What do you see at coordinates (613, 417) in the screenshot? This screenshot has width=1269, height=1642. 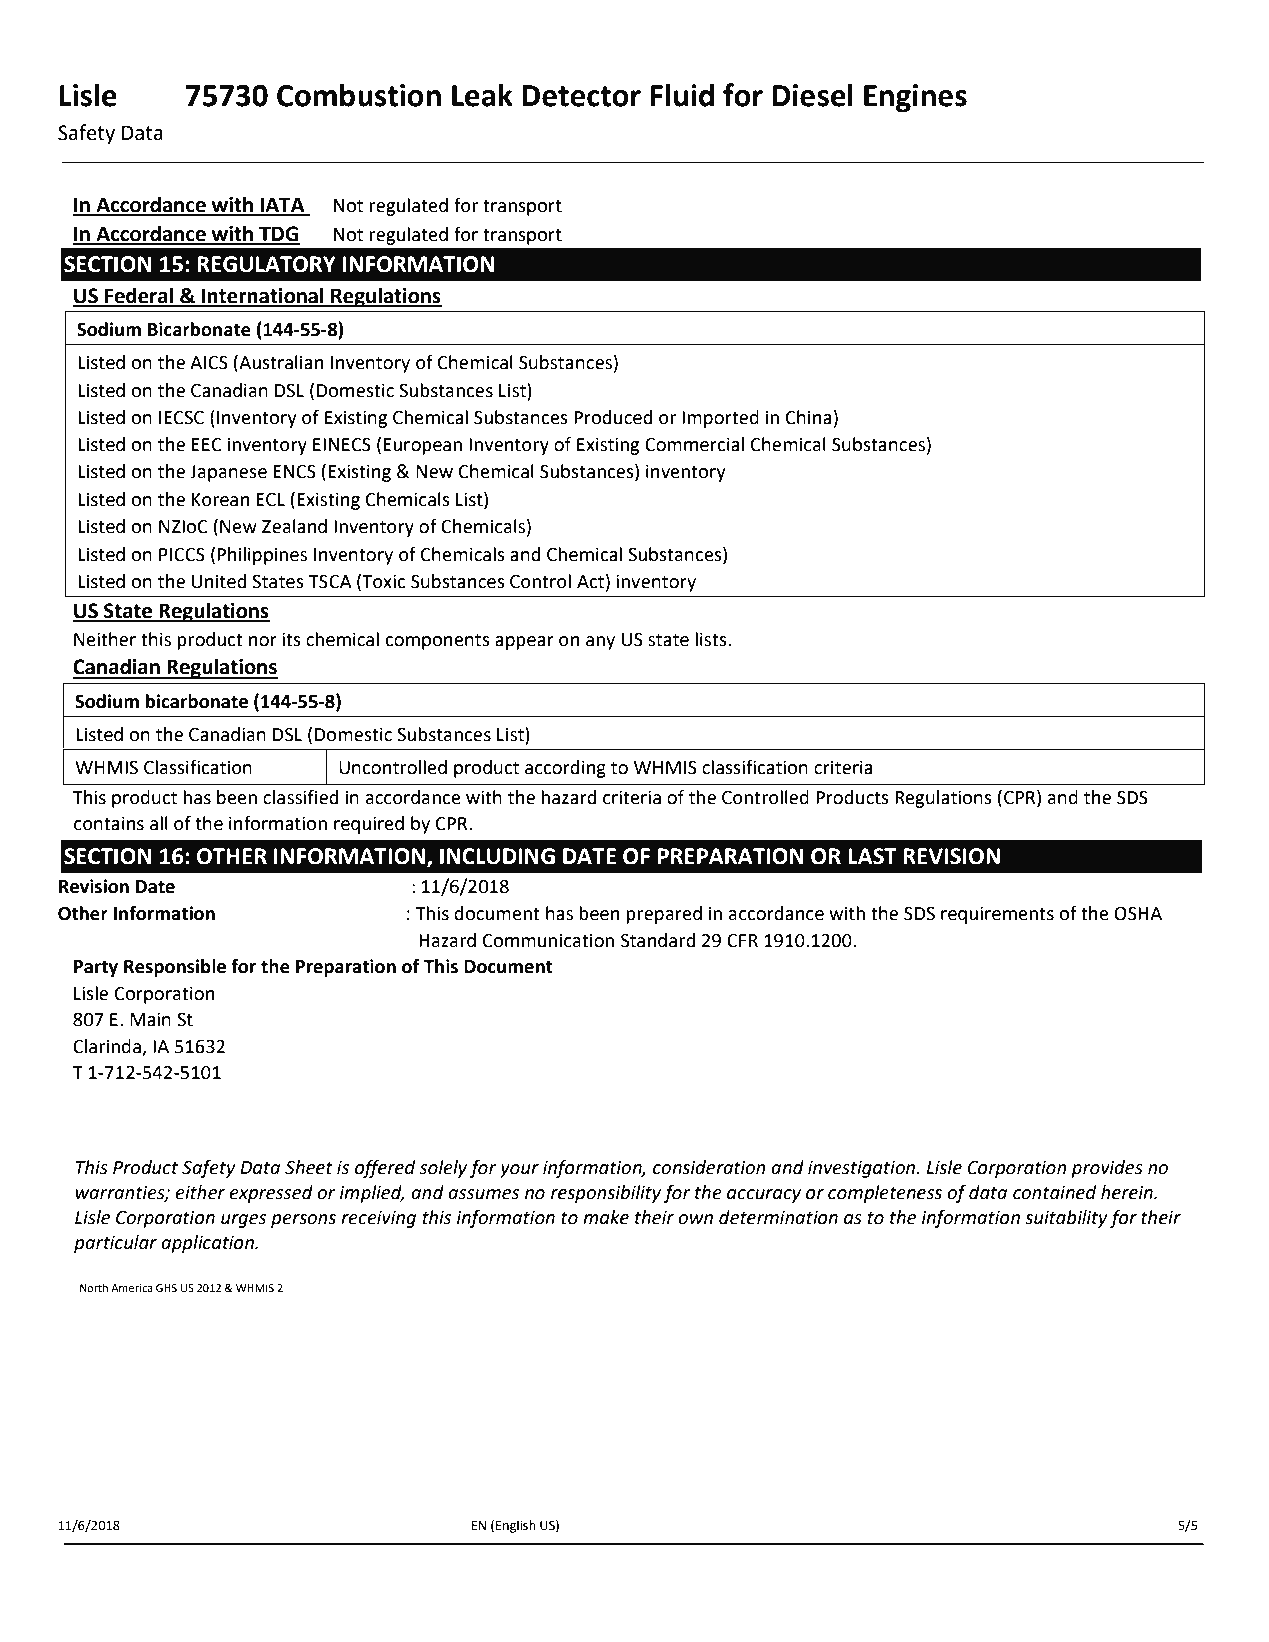 I see `Produced` at bounding box center [613, 417].
